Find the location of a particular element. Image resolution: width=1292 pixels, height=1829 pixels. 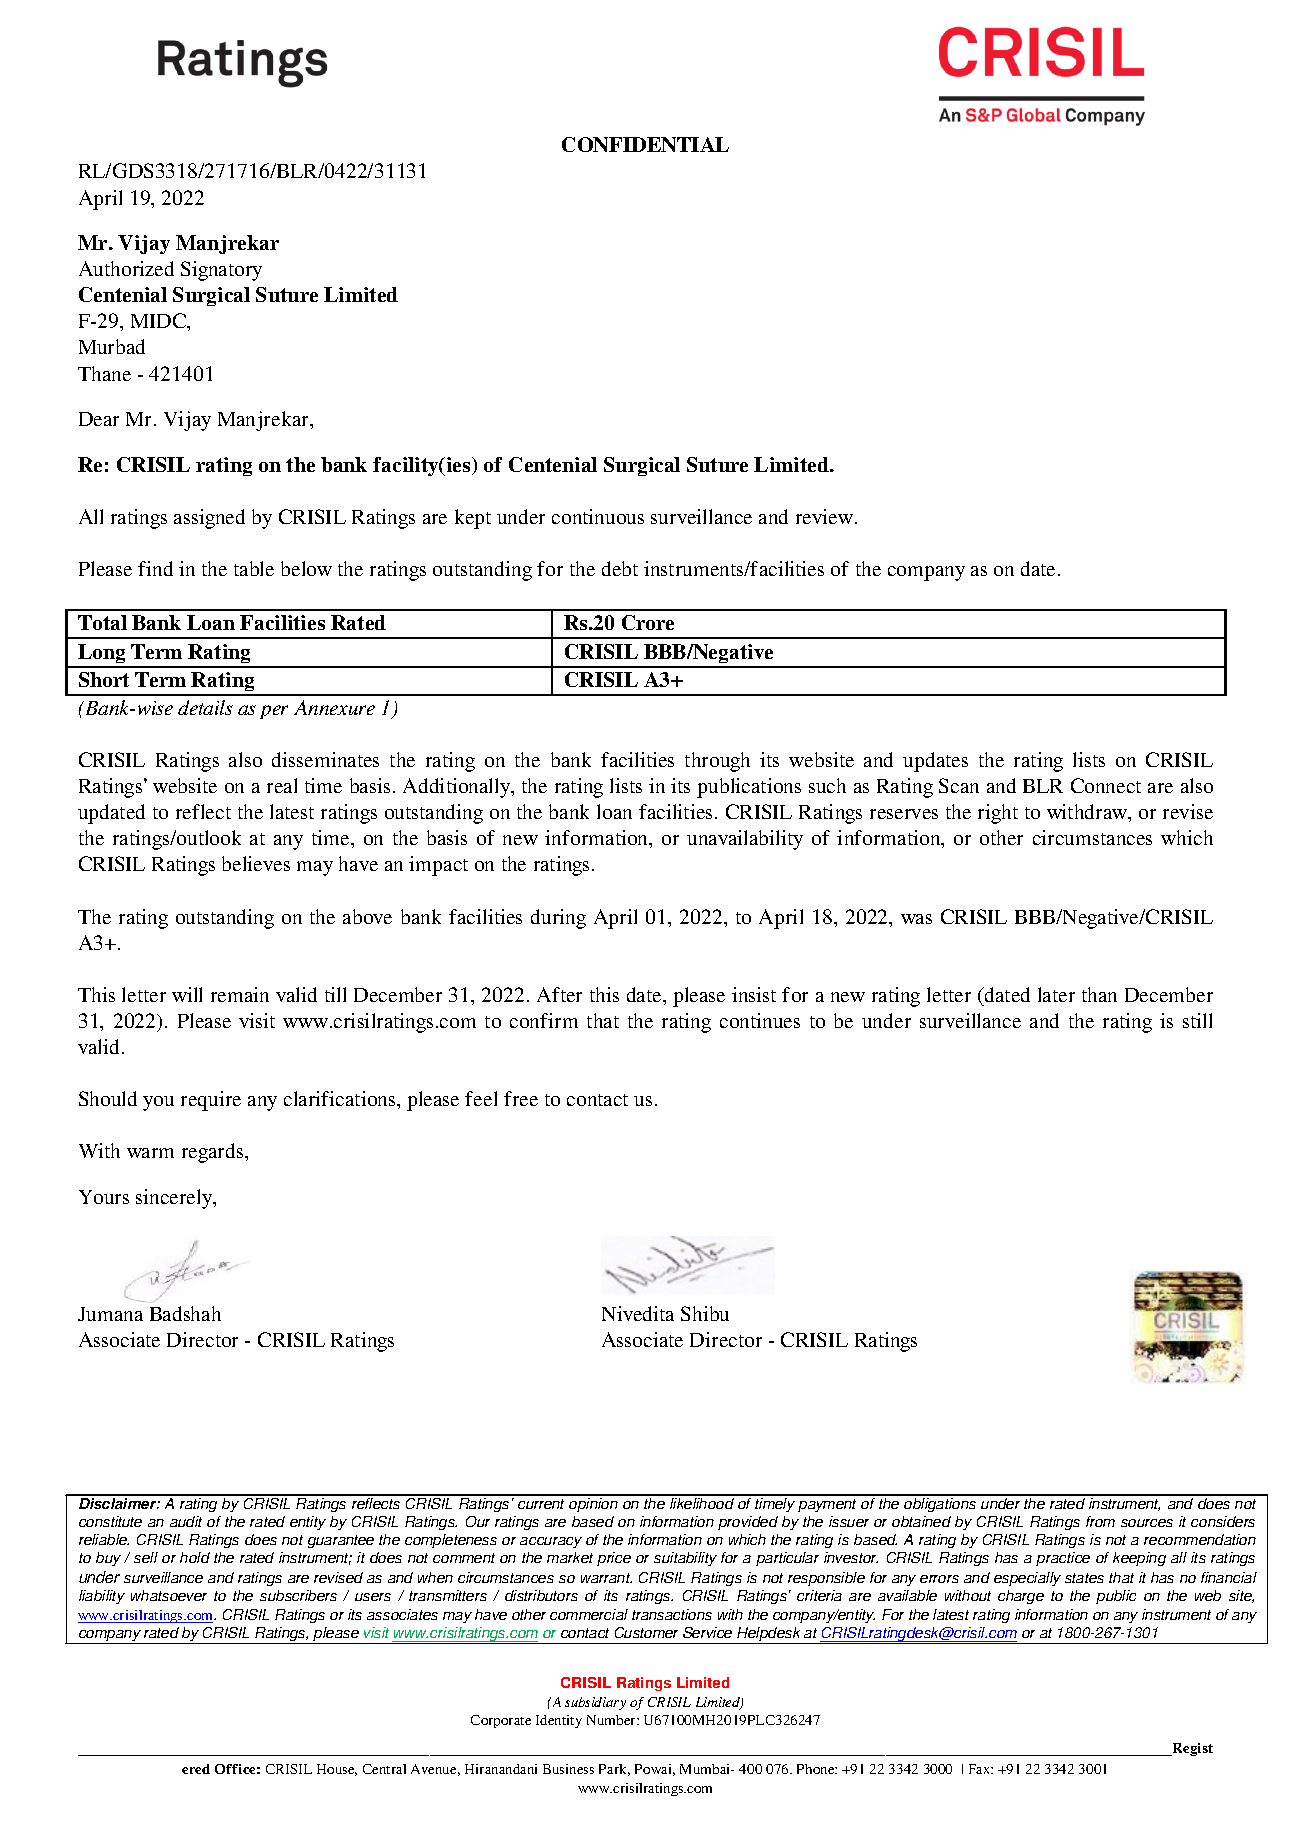

Connect is located at coordinates (1106, 785).
